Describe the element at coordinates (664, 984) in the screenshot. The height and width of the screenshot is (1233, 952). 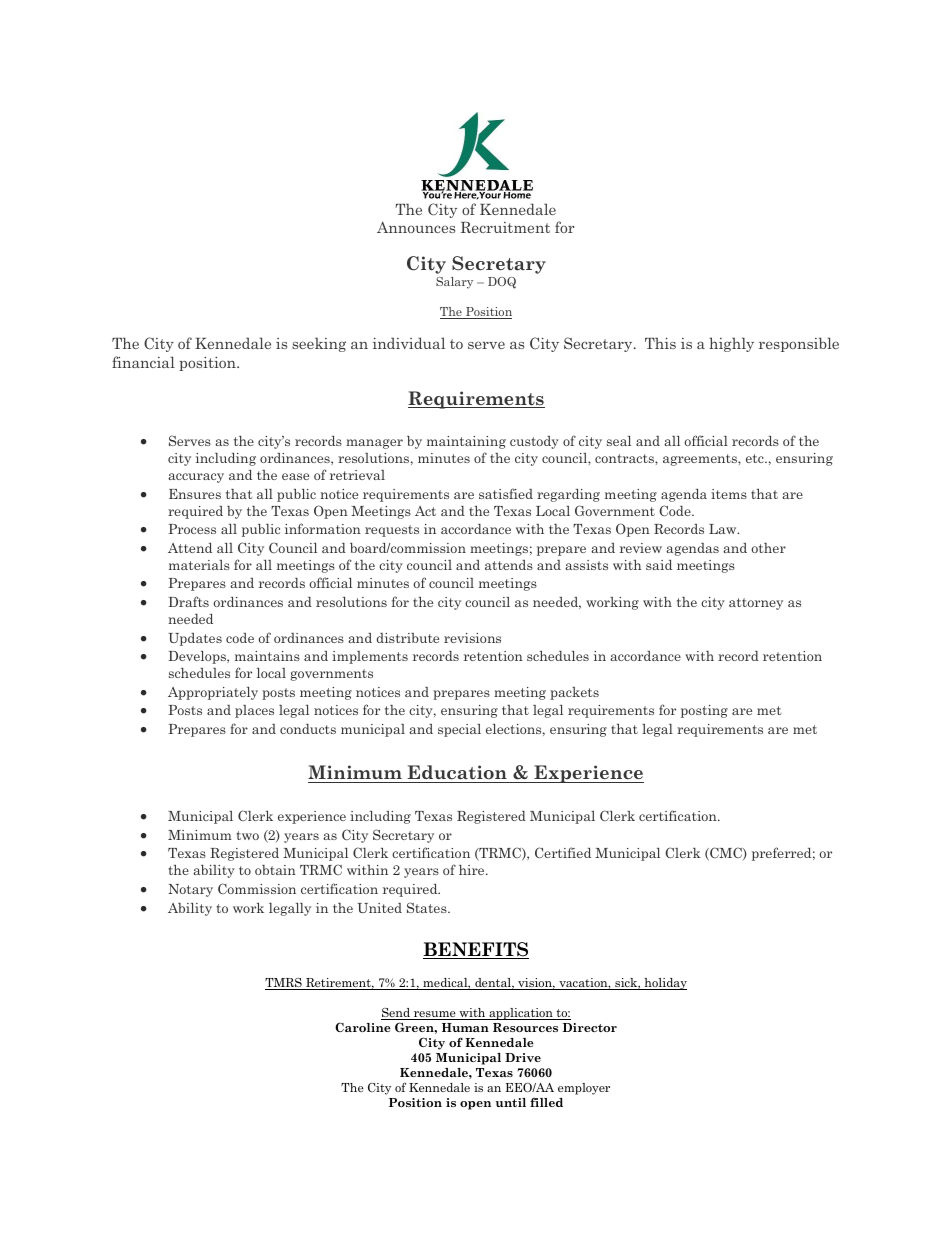
I see `holiday` at that location.
